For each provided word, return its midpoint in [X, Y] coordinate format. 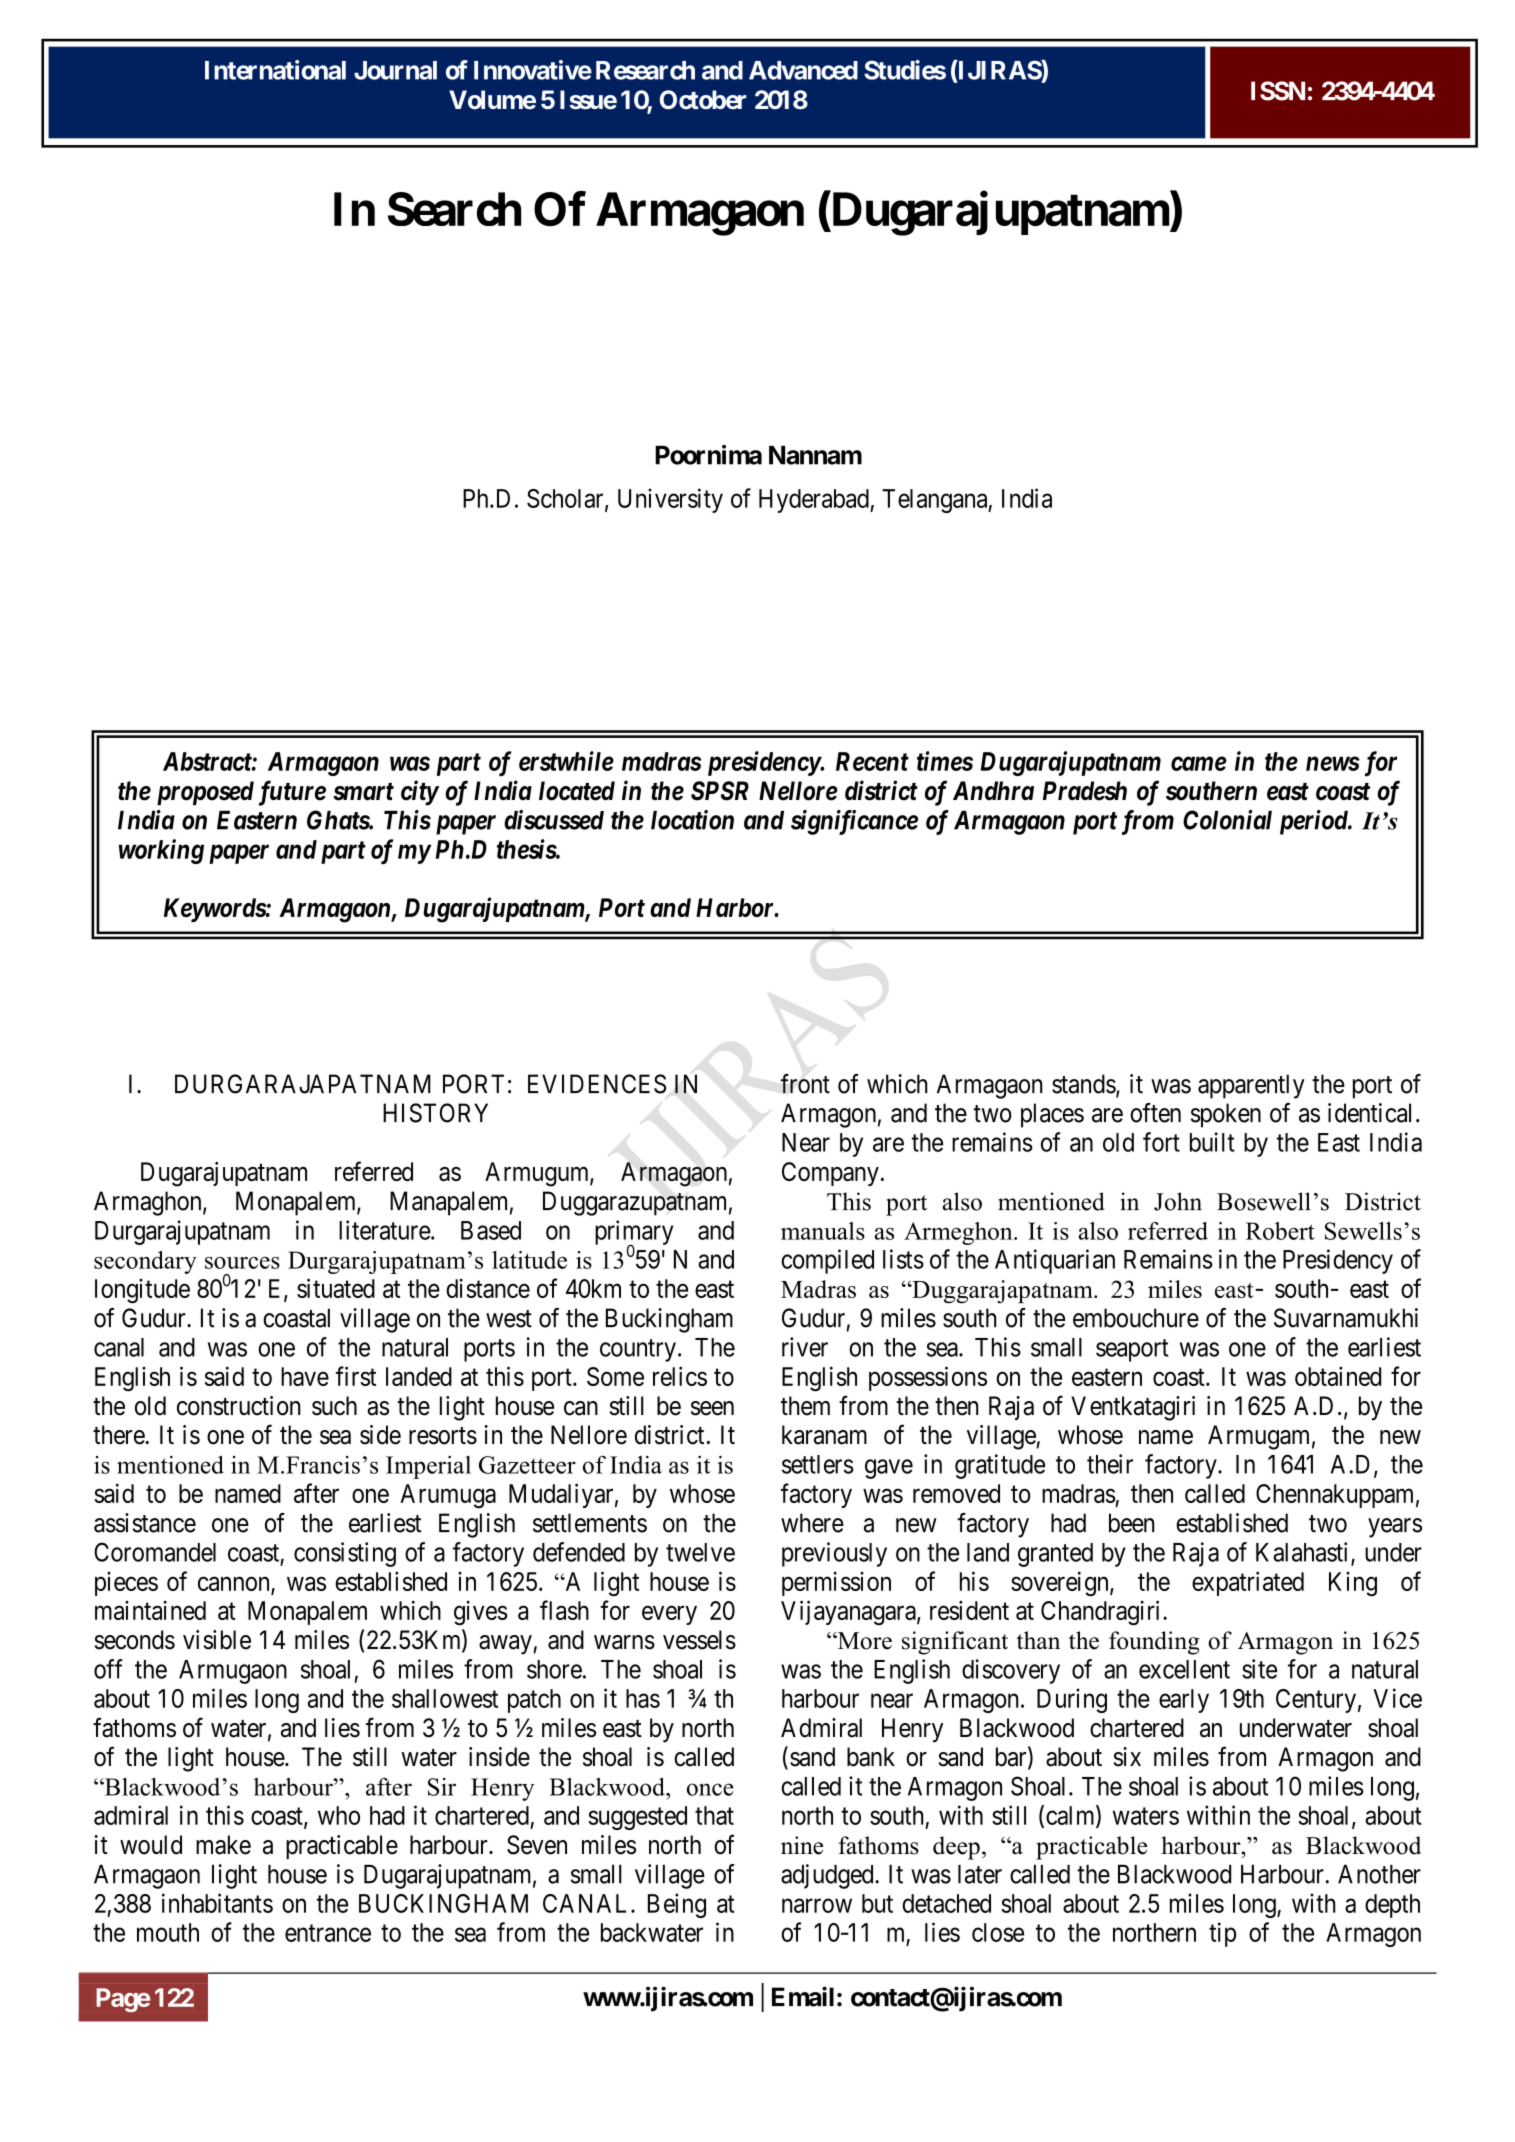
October [703, 100]
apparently [1251, 1086]
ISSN [1278, 91]
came [1199, 763]
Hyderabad [815, 501]
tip [1222, 1934]
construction [238, 1406]
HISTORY [435, 1113]
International [275, 70]
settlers [818, 1464]
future [292, 793]
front [805, 1084]
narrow [817, 1905]
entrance [328, 1933]
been [1131, 1523]
